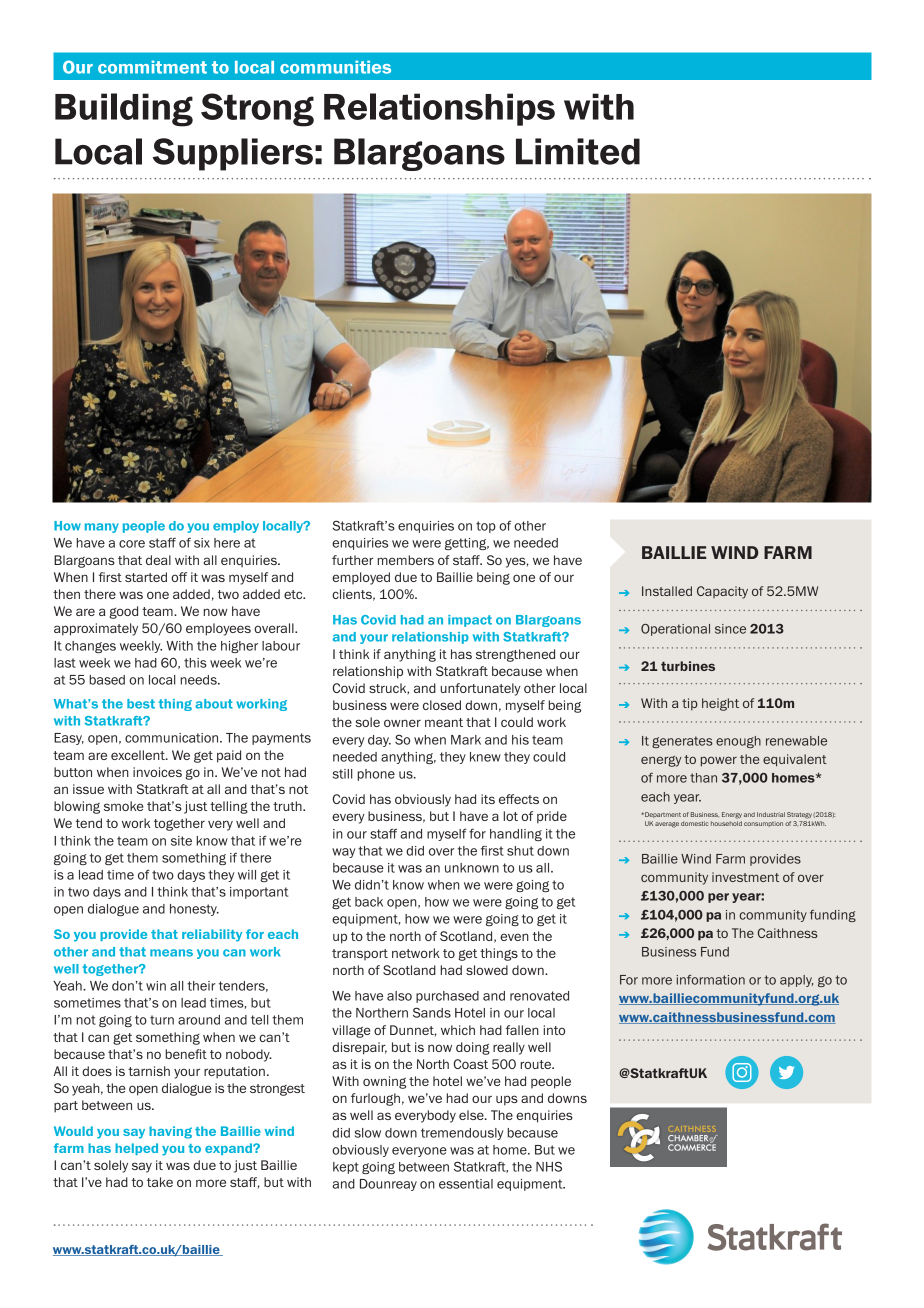 This page has width=924, height=1308. Describe the element at coordinates (722, 592) in the page. I see `Capacity` at that location.
